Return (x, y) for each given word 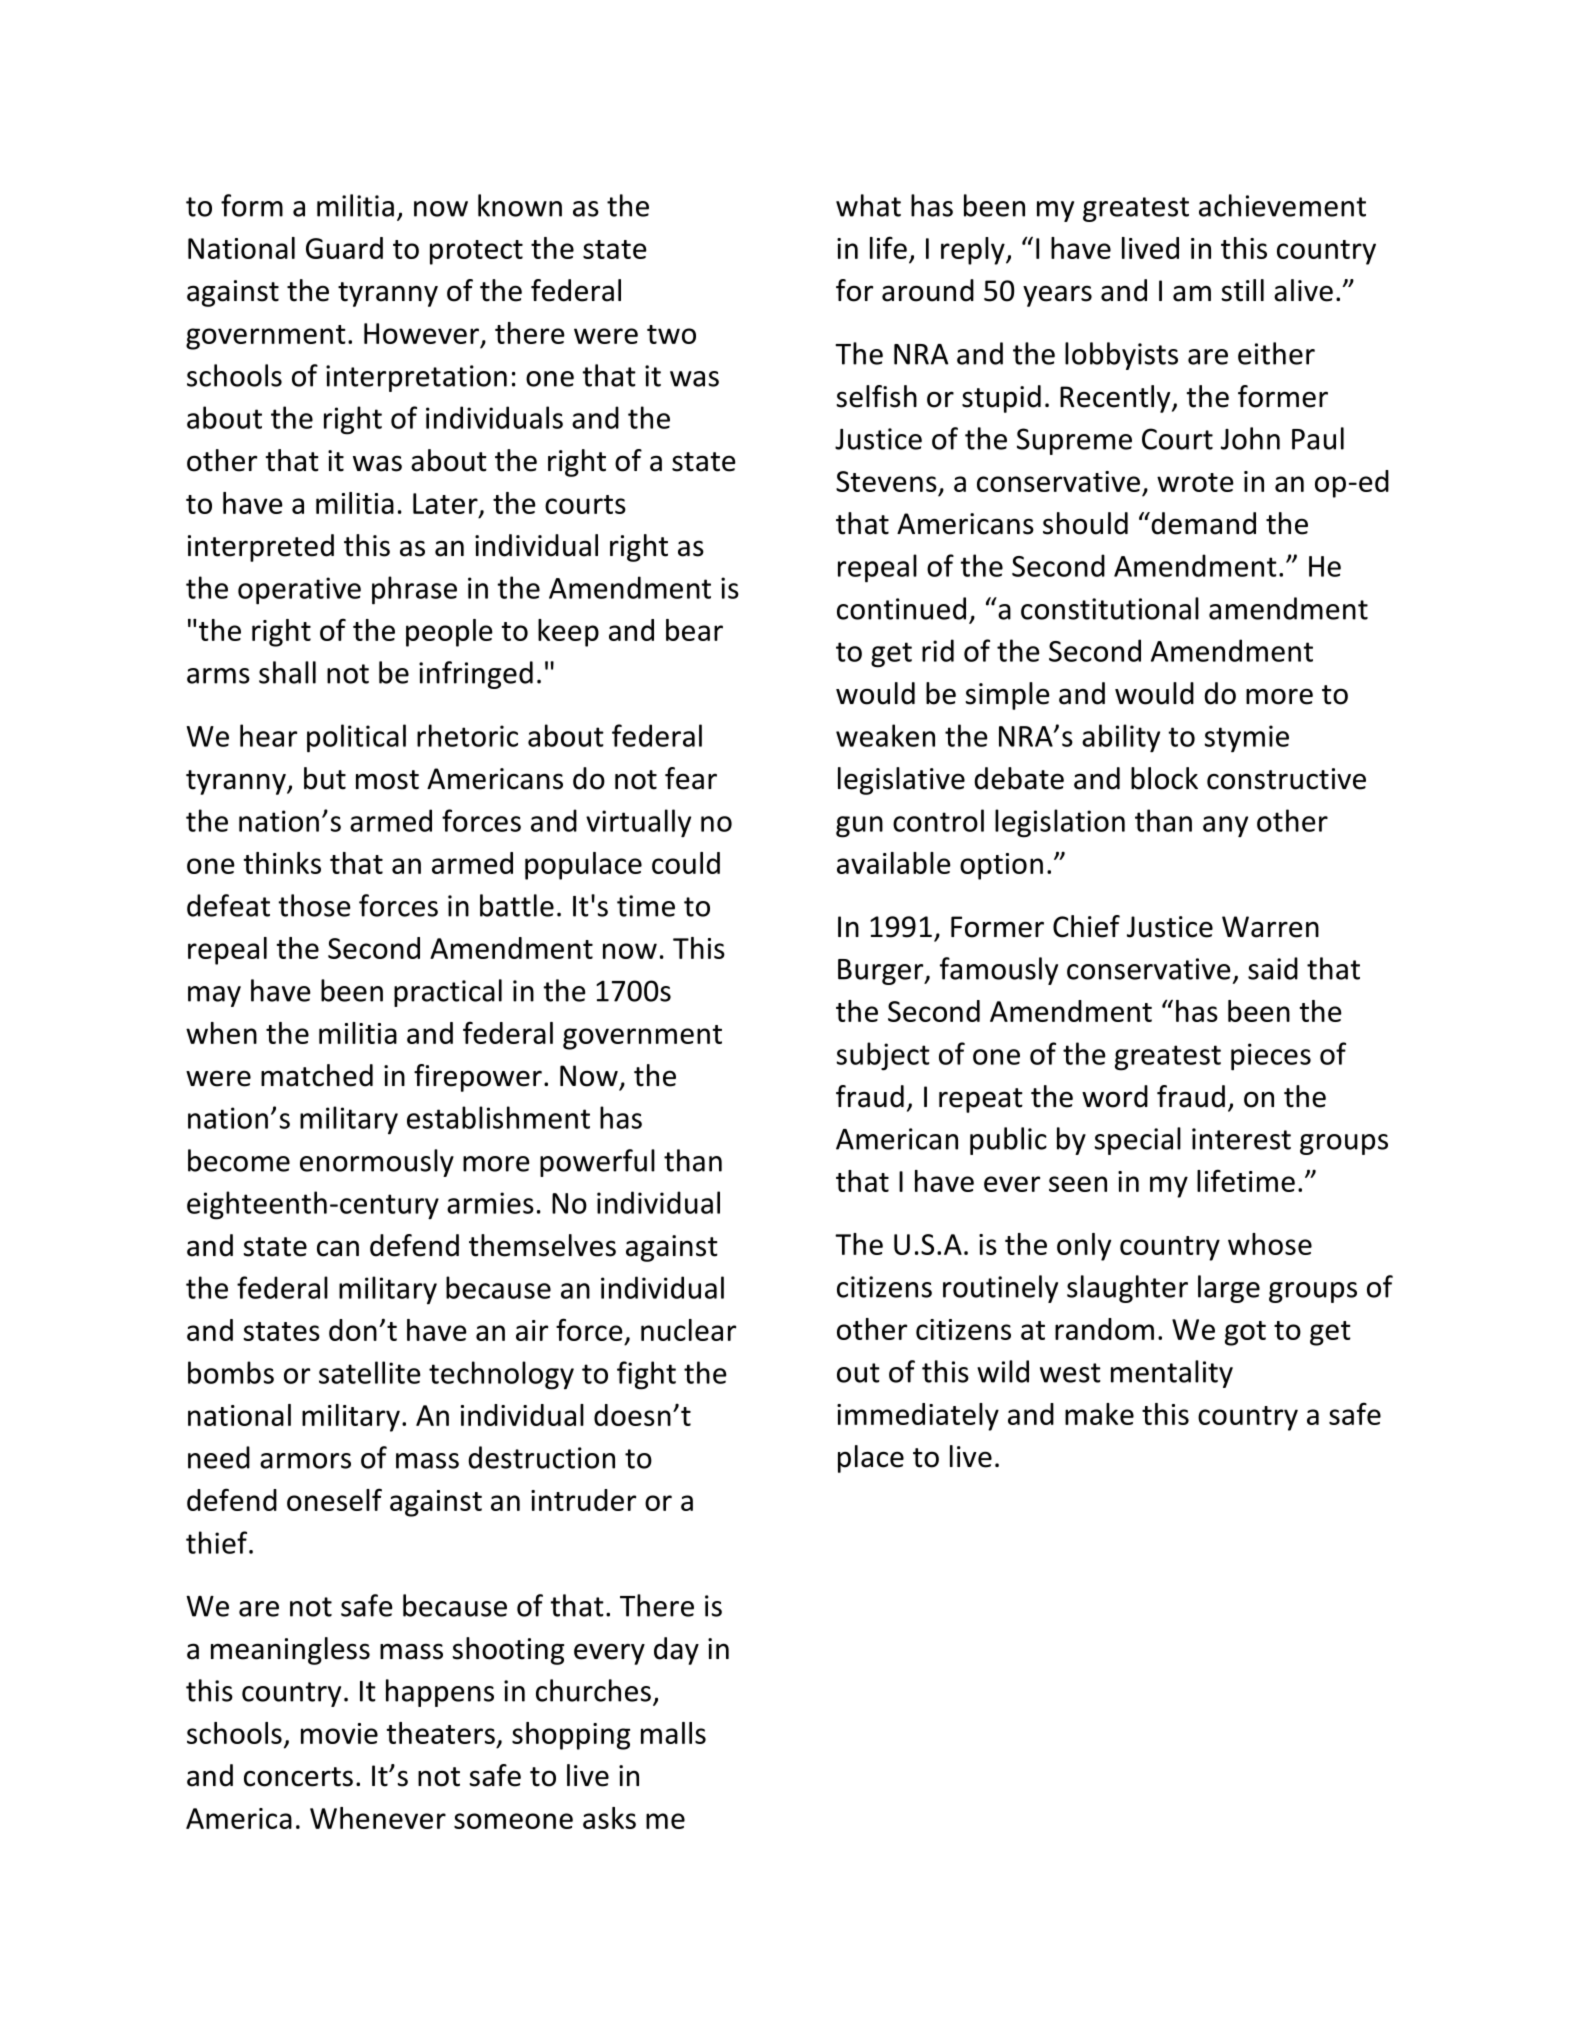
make (1099, 1414)
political (356, 738)
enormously (377, 1163)
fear (691, 778)
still (1243, 290)
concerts (298, 1777)
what (868, 205)
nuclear (688, 1330)
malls (673, 1733)
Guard (344, 248)
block (1164, 778)
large (1229, 1289)
